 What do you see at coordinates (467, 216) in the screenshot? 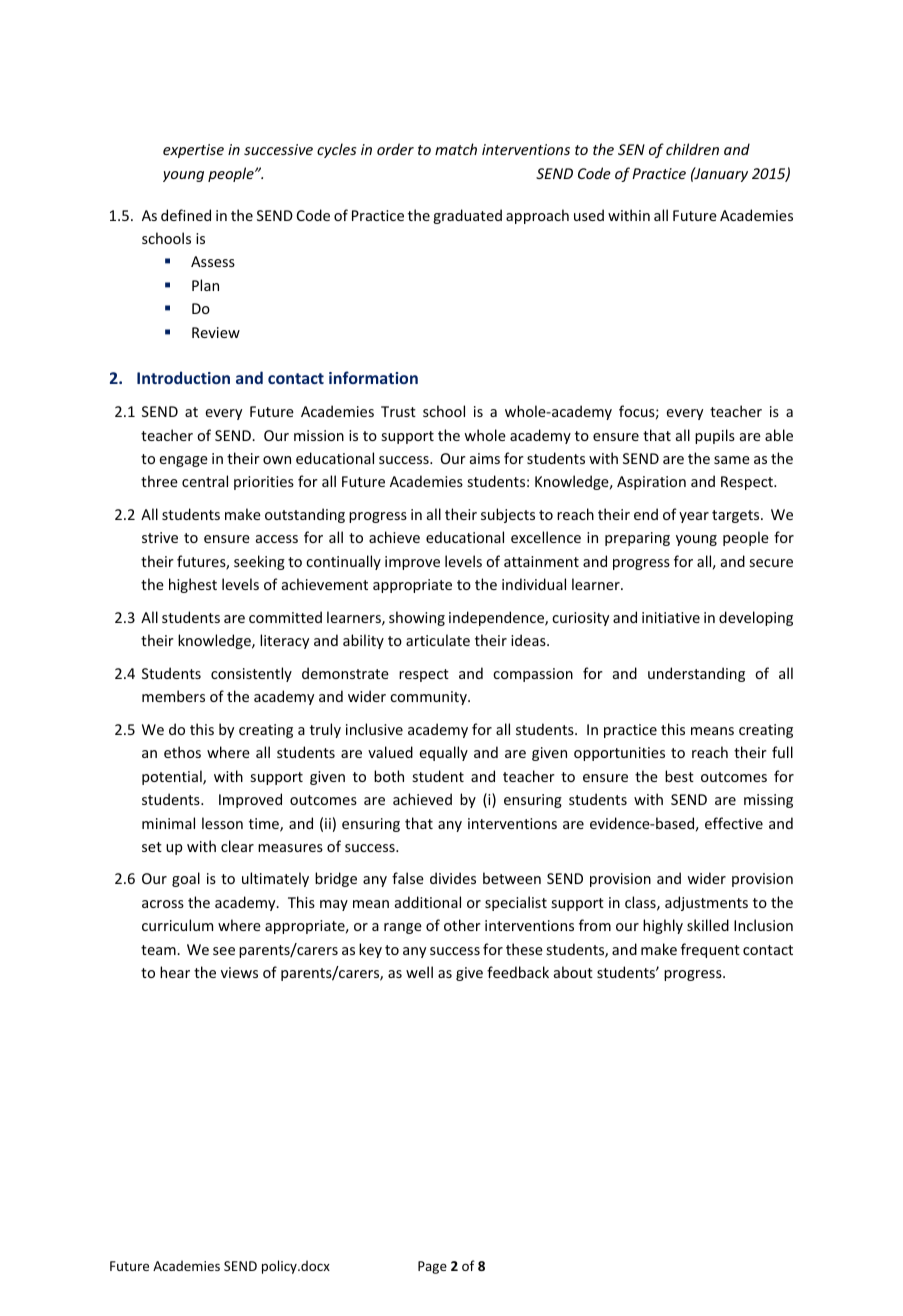
I see `graduated` at bounding box center [467, 216].
